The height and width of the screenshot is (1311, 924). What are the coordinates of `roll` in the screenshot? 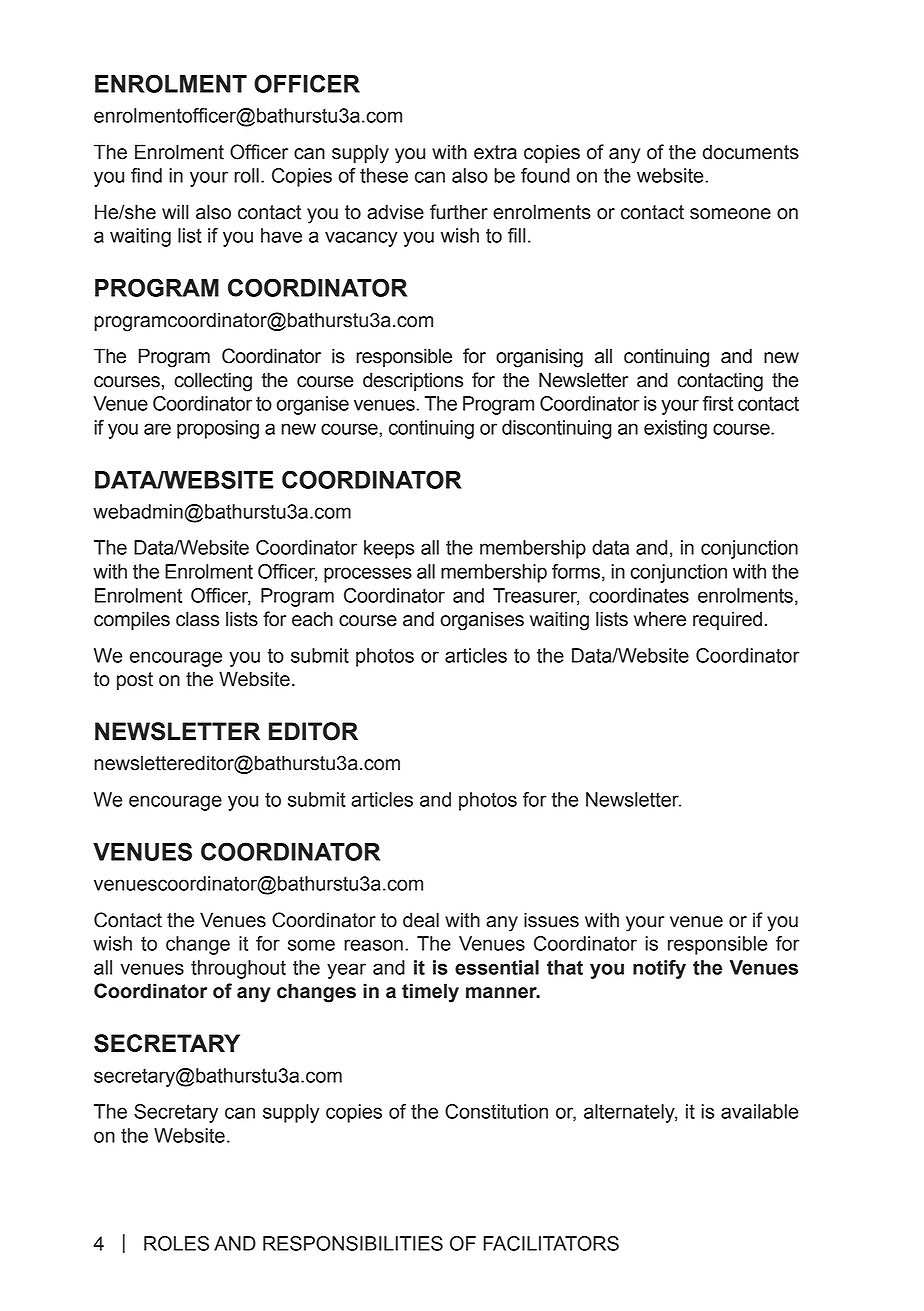 It's located at (246, 175).
